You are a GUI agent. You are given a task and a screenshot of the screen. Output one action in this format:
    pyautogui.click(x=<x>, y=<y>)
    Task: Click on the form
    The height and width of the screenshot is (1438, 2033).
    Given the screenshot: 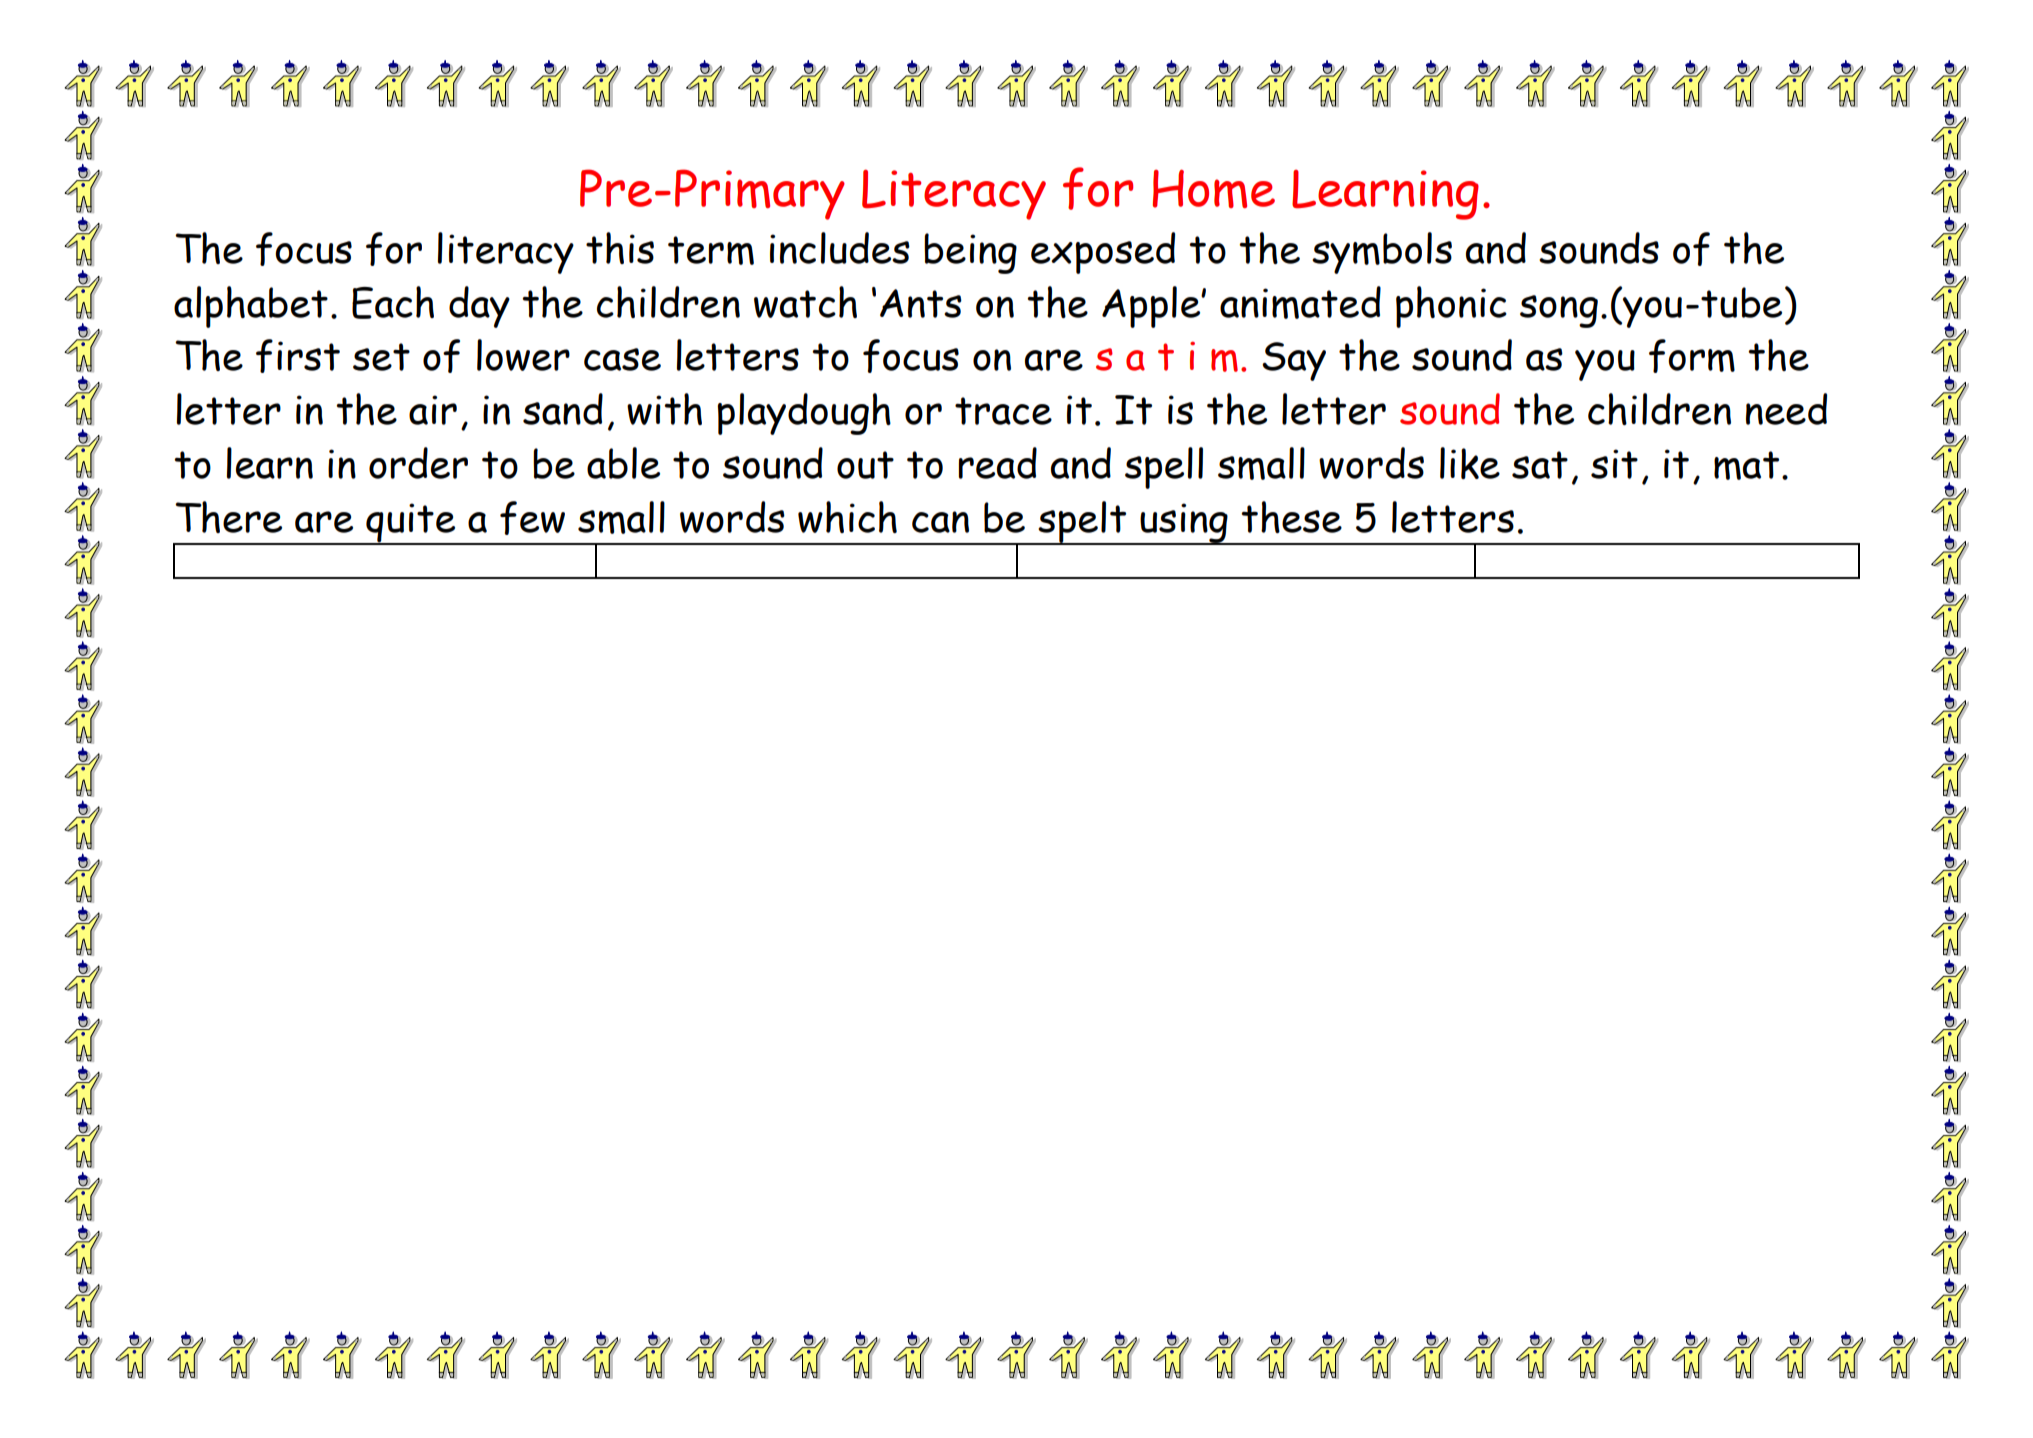 What is the action you would take?
    pyautogui.click(x=1692, y=356)
